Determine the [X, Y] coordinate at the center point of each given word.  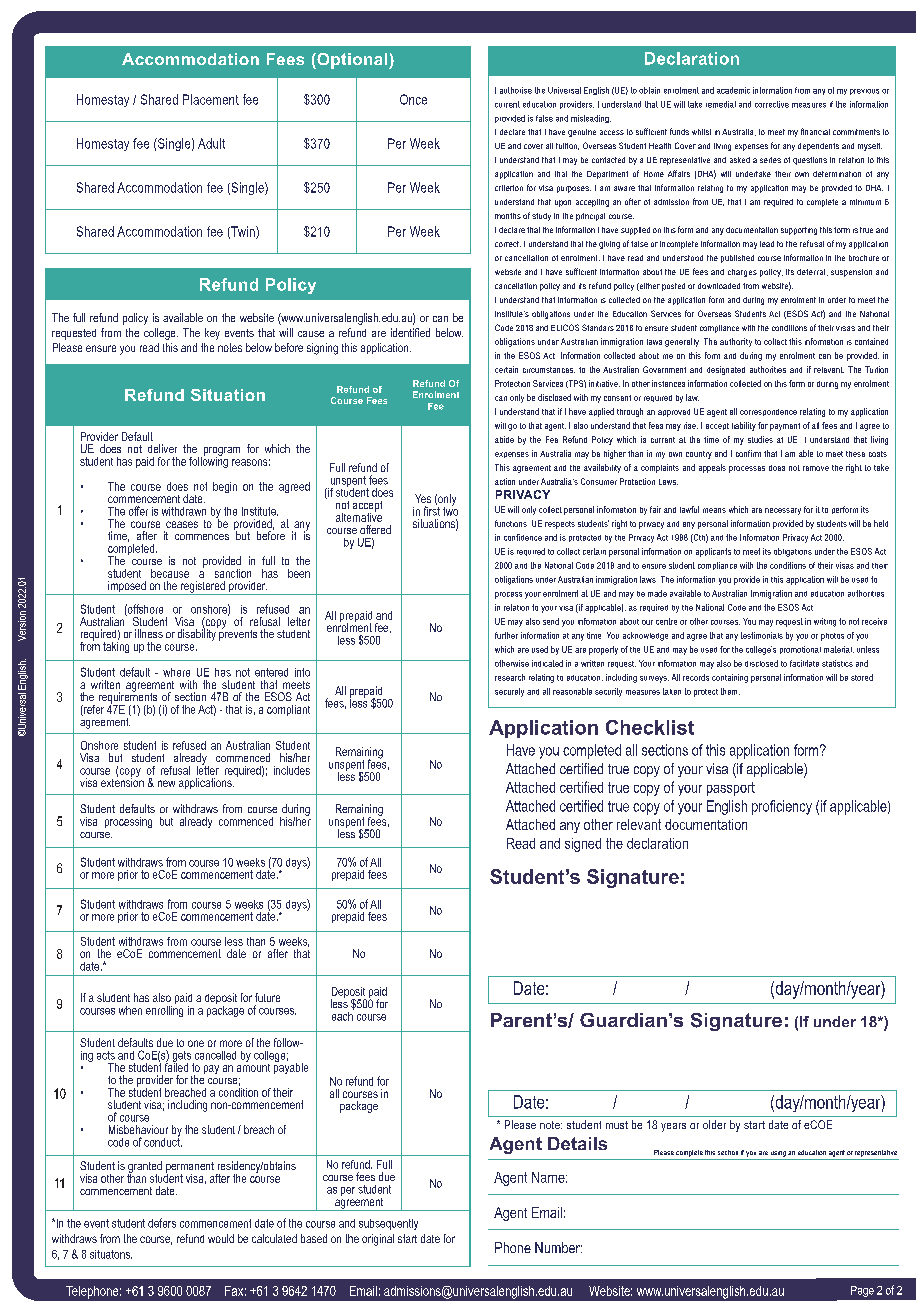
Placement [211, 99]
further [506, 635]
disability [198, 634]
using [778, 1154]
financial [815, 131]
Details [577, 1143]
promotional [800, 650]
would [221, 1238]
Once [413, 99]
